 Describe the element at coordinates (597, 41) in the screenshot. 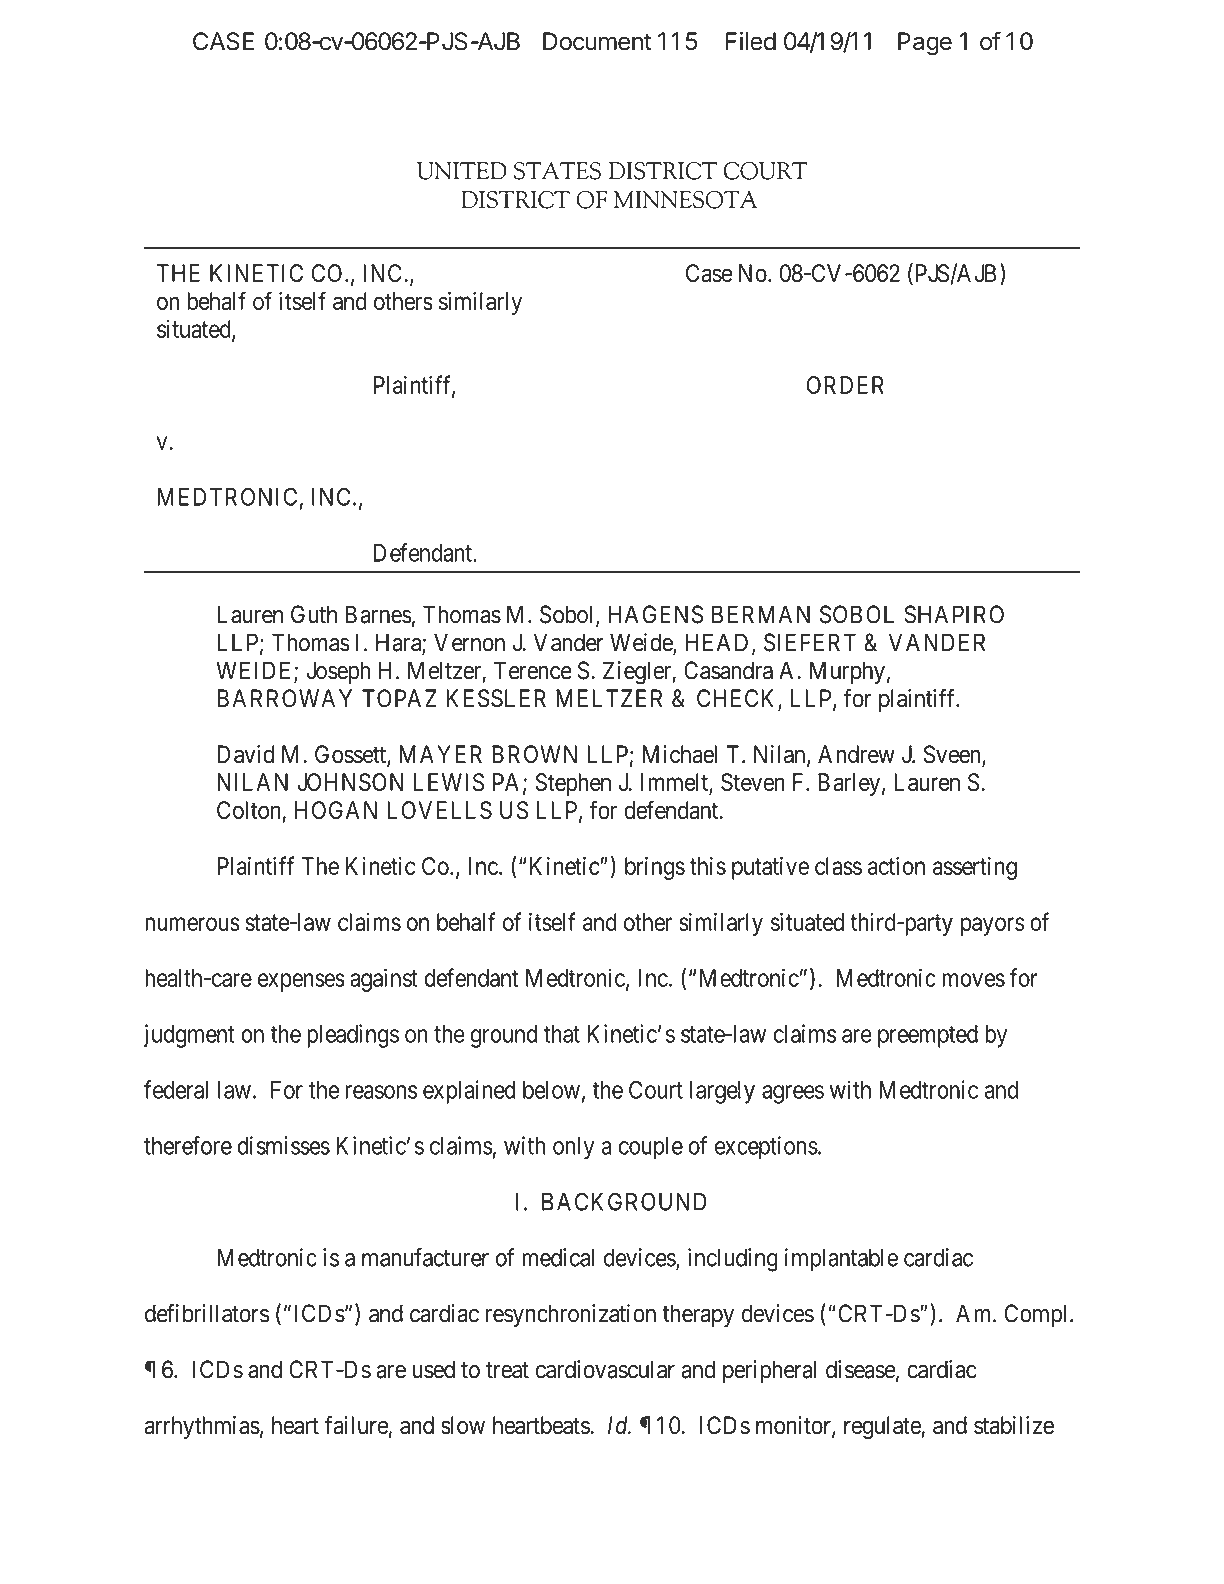

I see `Document` at that location.
